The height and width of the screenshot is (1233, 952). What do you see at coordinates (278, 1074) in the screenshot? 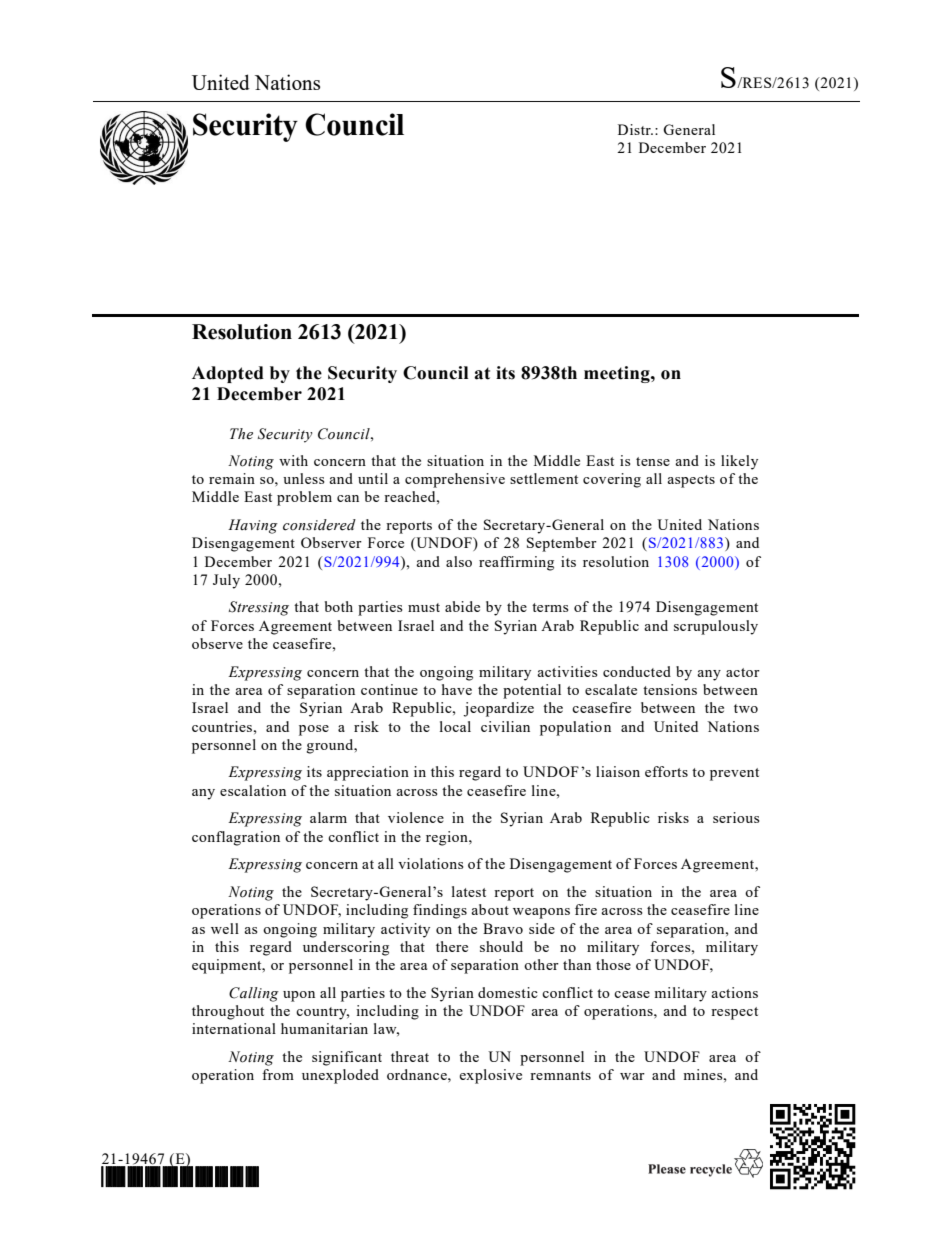
I see `from` at bounding box center [278, 1074].
